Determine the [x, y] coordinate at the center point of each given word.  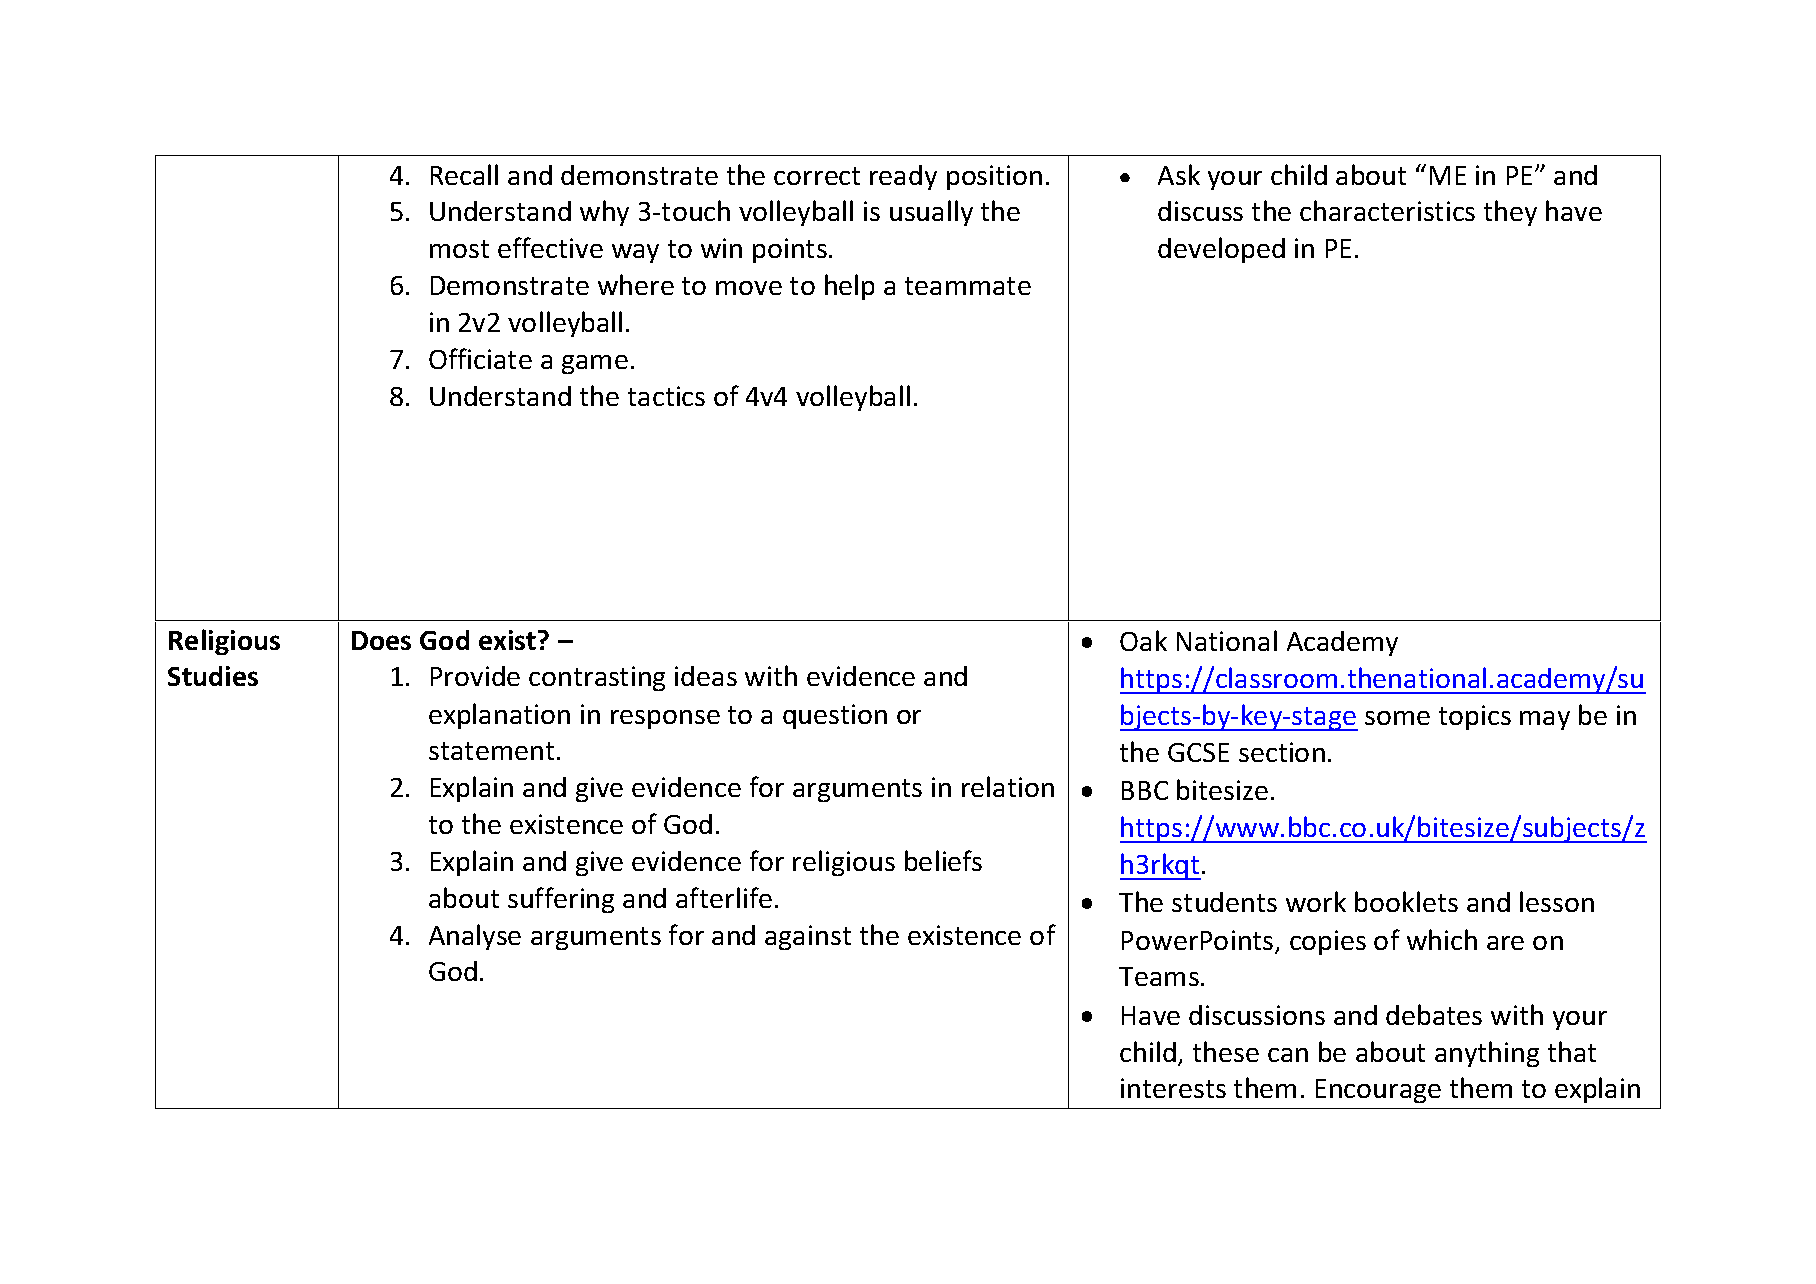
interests [1173, 1088]
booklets [1406, 901]
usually [931, 213]
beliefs [943, 860]
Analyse [475, 937]
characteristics [1387, 210]
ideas [706, 676]
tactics [666, 396]
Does [381, 640]
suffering [561, 900]
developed [1221, 250]
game [595, 364]
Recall [464, 174]
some [1397, 718]
